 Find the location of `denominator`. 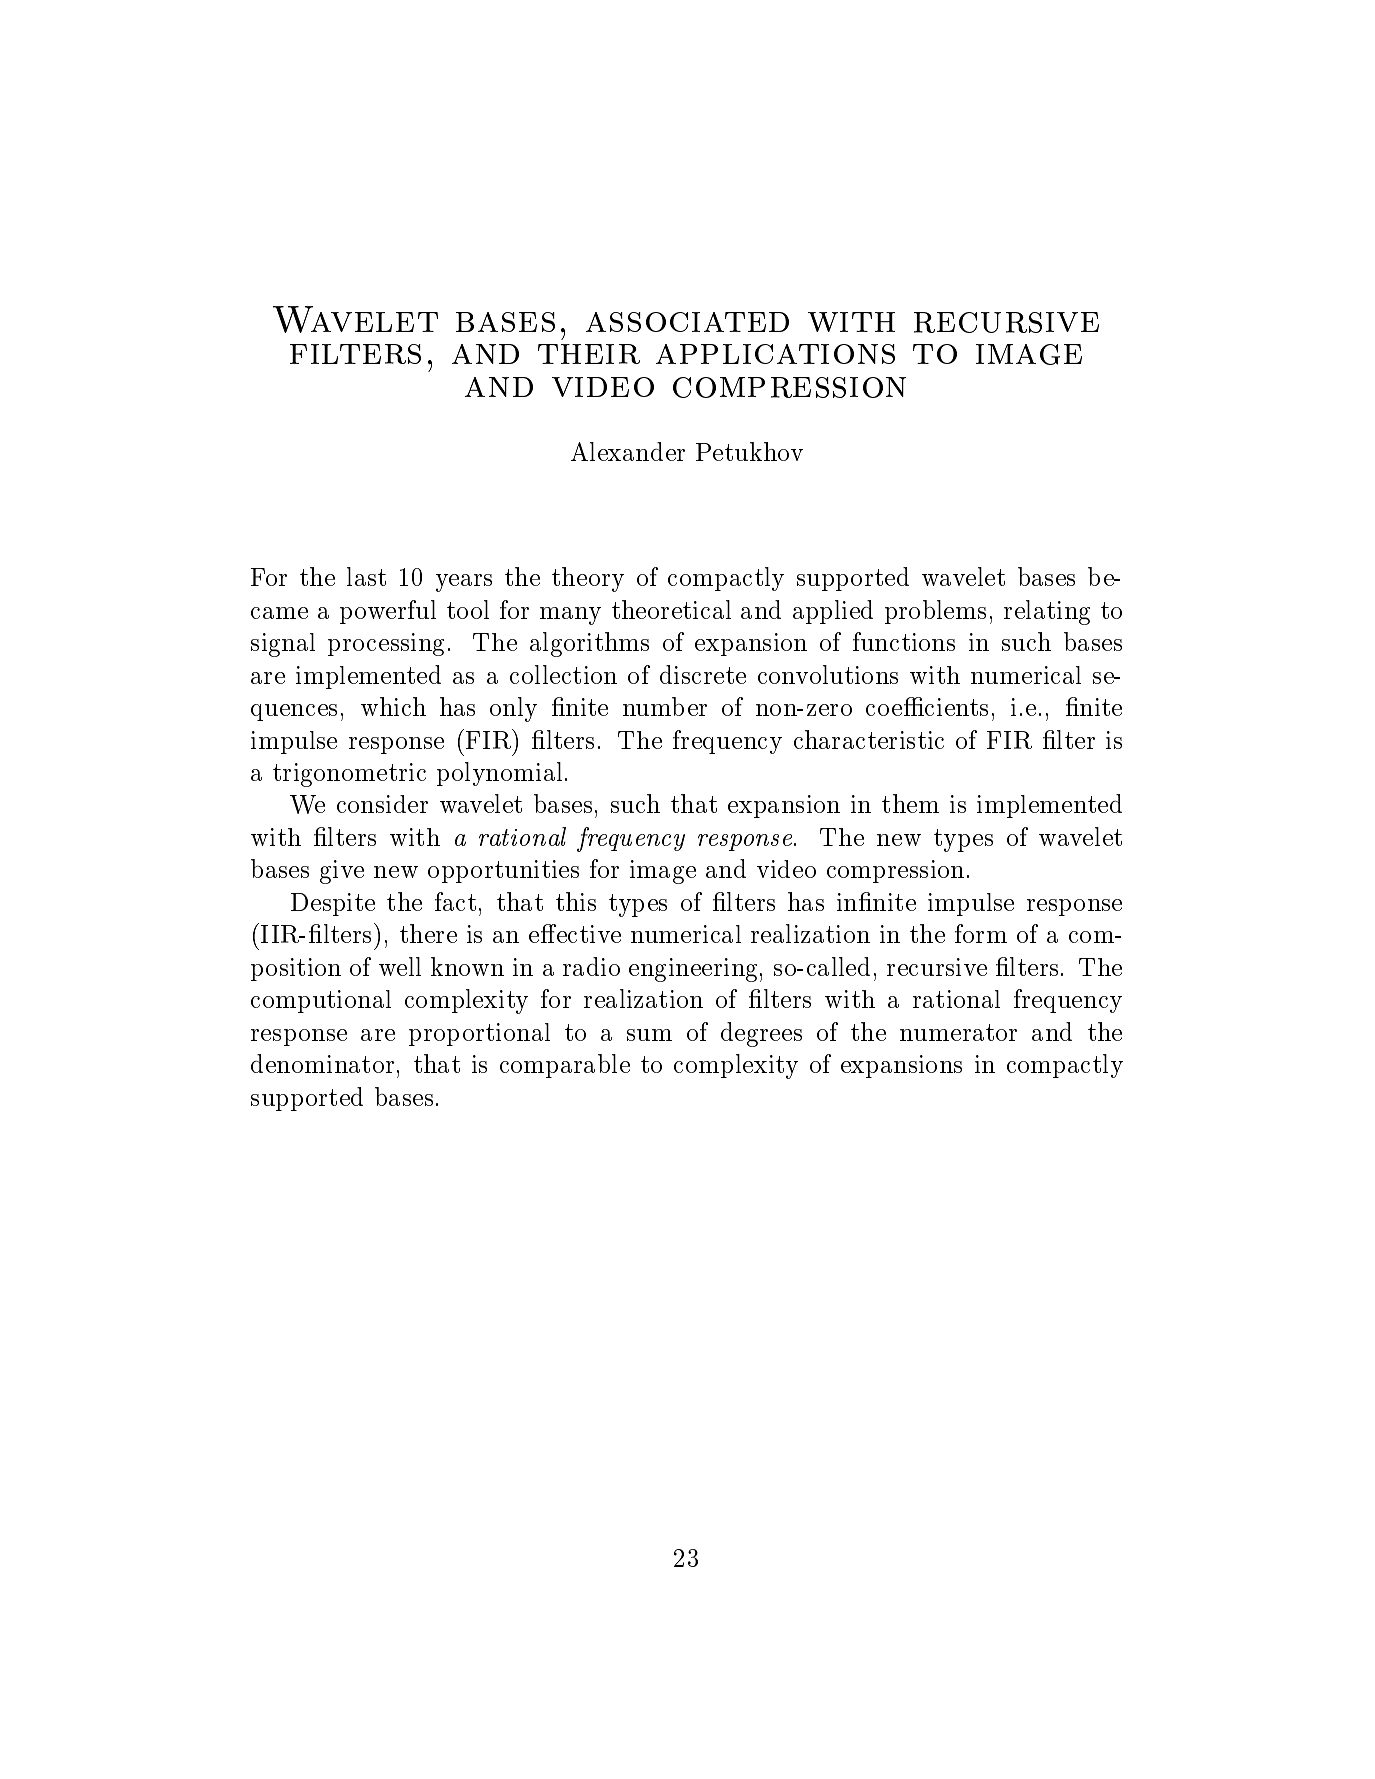

denominator is located at coordinates (322, 1063).
